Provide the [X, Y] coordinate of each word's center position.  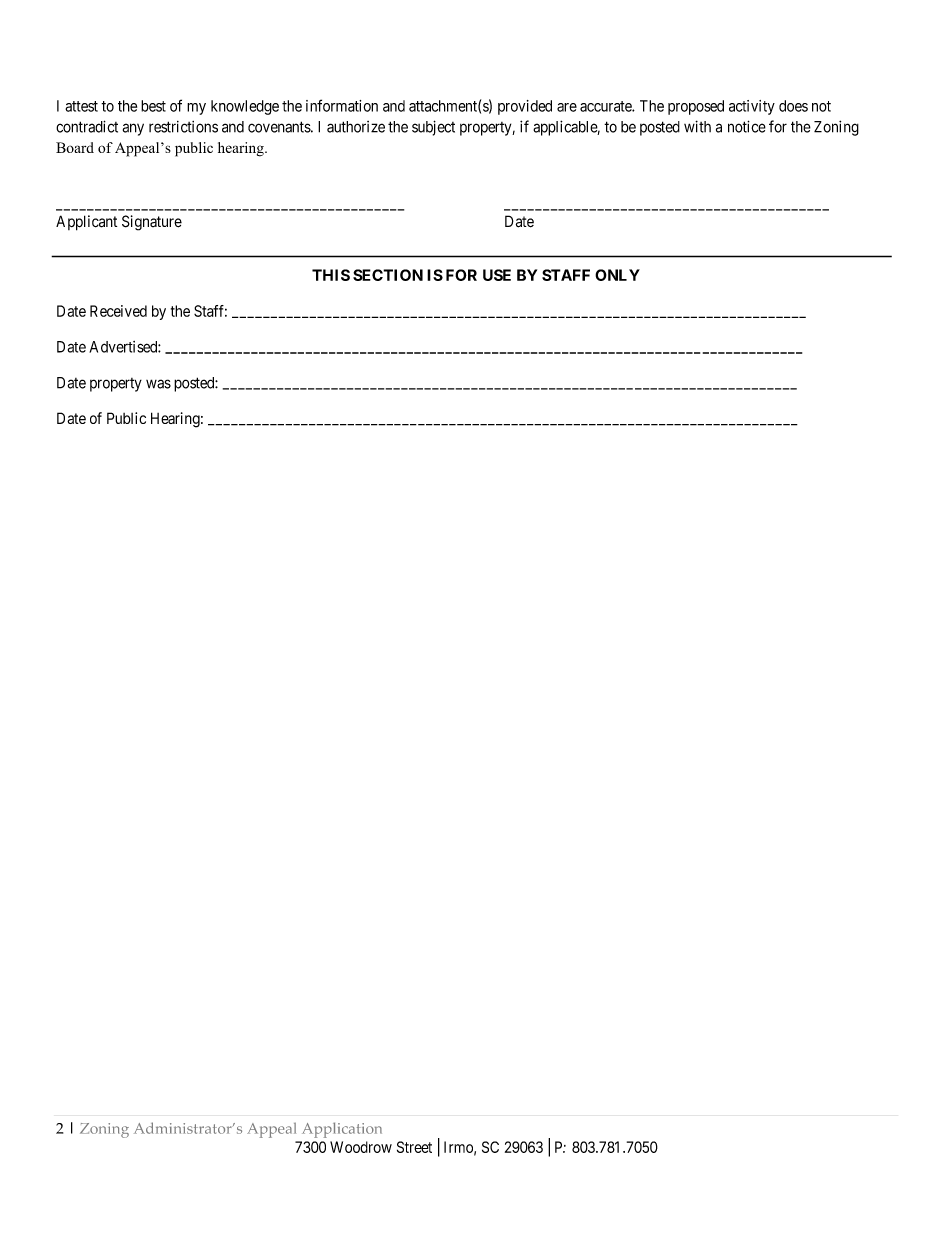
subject [433, 128]
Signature [152, 223]
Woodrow [361, 1147]
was [158, 384]
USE [497, 275]
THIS [331, 275]
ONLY [617, 275]
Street [414, 1147]
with [697, 126]
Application [342, 1130]
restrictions [183, 127]
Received [118, 311]
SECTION [388, 275]
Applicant [86, 223]
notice [747, 126]
